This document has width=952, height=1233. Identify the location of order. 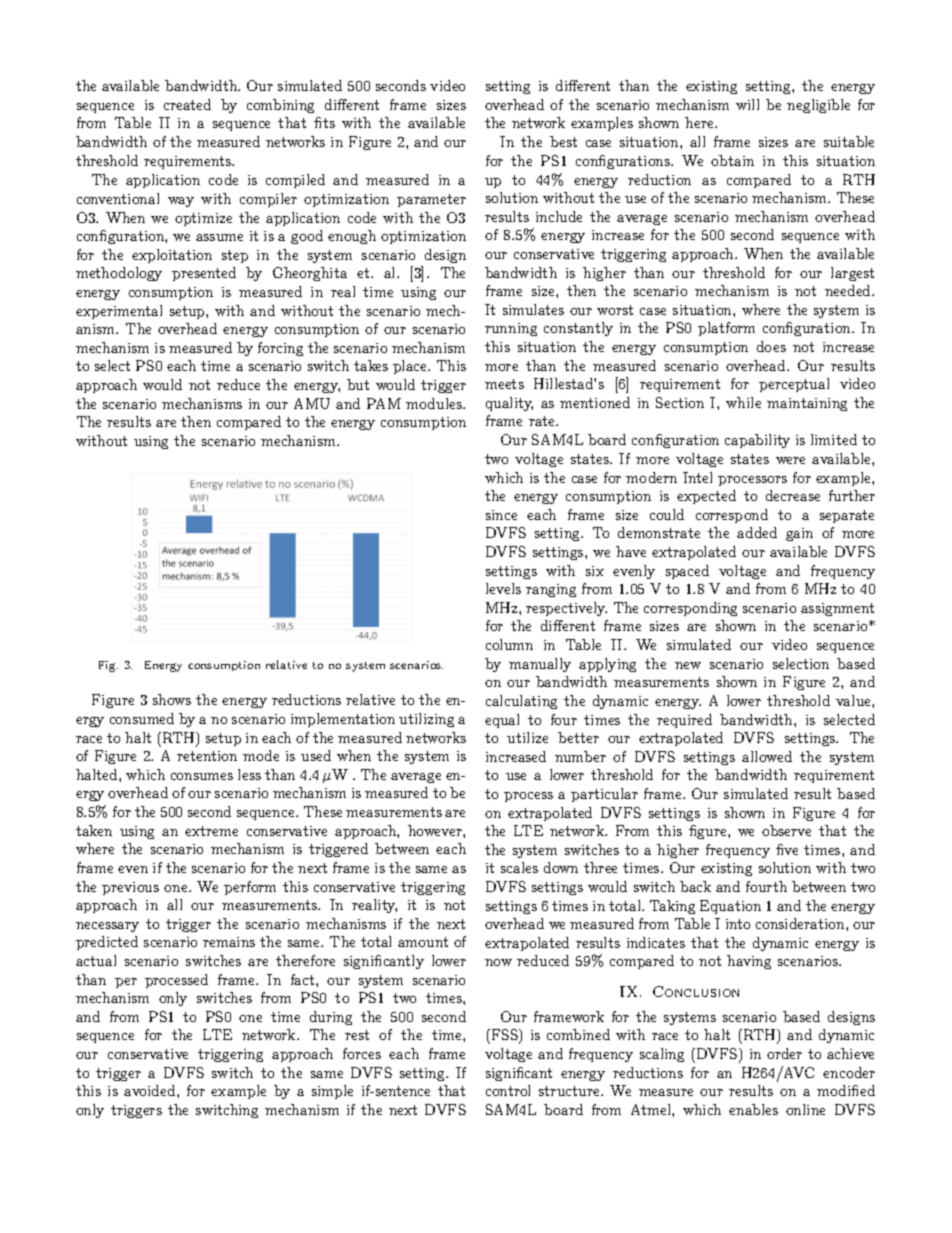
(784, 1053).
